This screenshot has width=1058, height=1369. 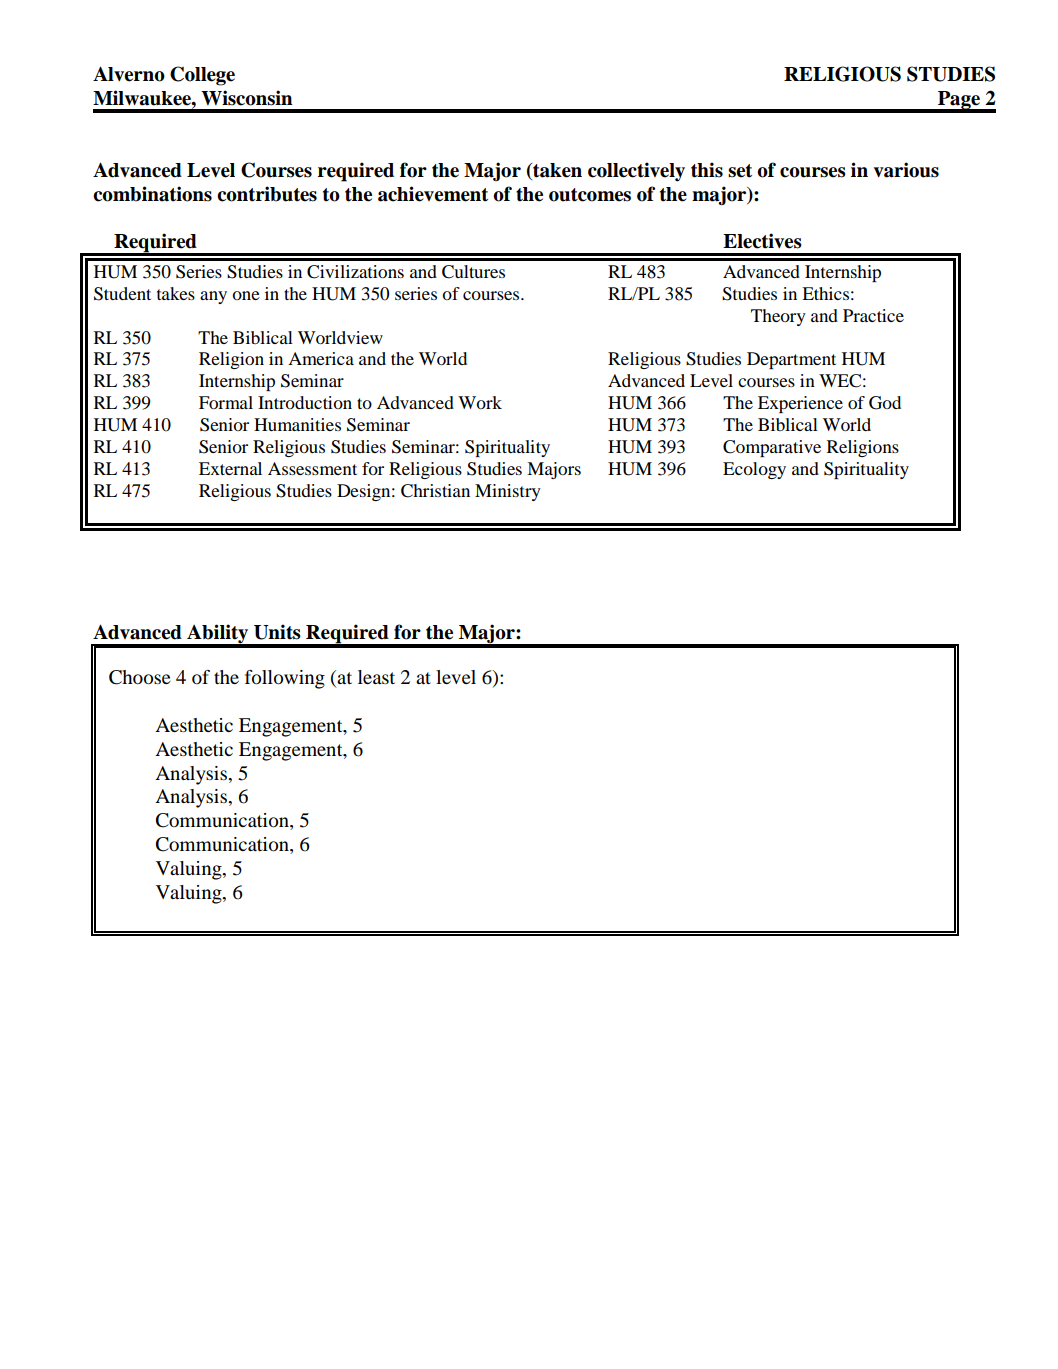 What do you see at coordinates (556, 170) in the screenshot?
I see `taken` at bounding box center [556, 170].
